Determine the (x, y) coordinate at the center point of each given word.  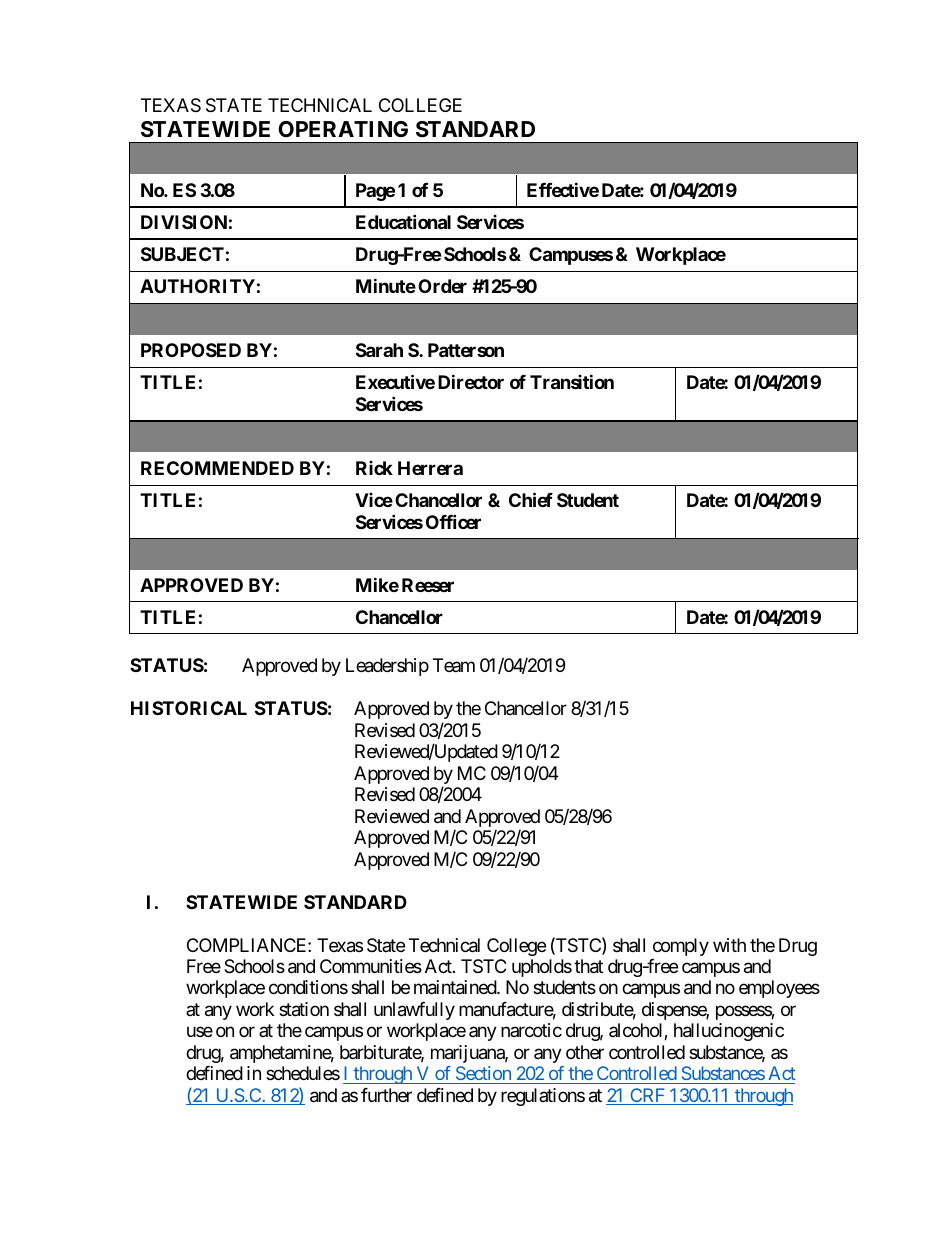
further (386, 1095)
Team (454, 665)
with (729, 945)
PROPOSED (191, 350)
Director (471, 382)
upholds (542, 968)
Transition (572, 382)
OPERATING (343, 129)
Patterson (466, 350)
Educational (403, 221)
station (304, 1009)
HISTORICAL (189, 708)
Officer (453, 521)
